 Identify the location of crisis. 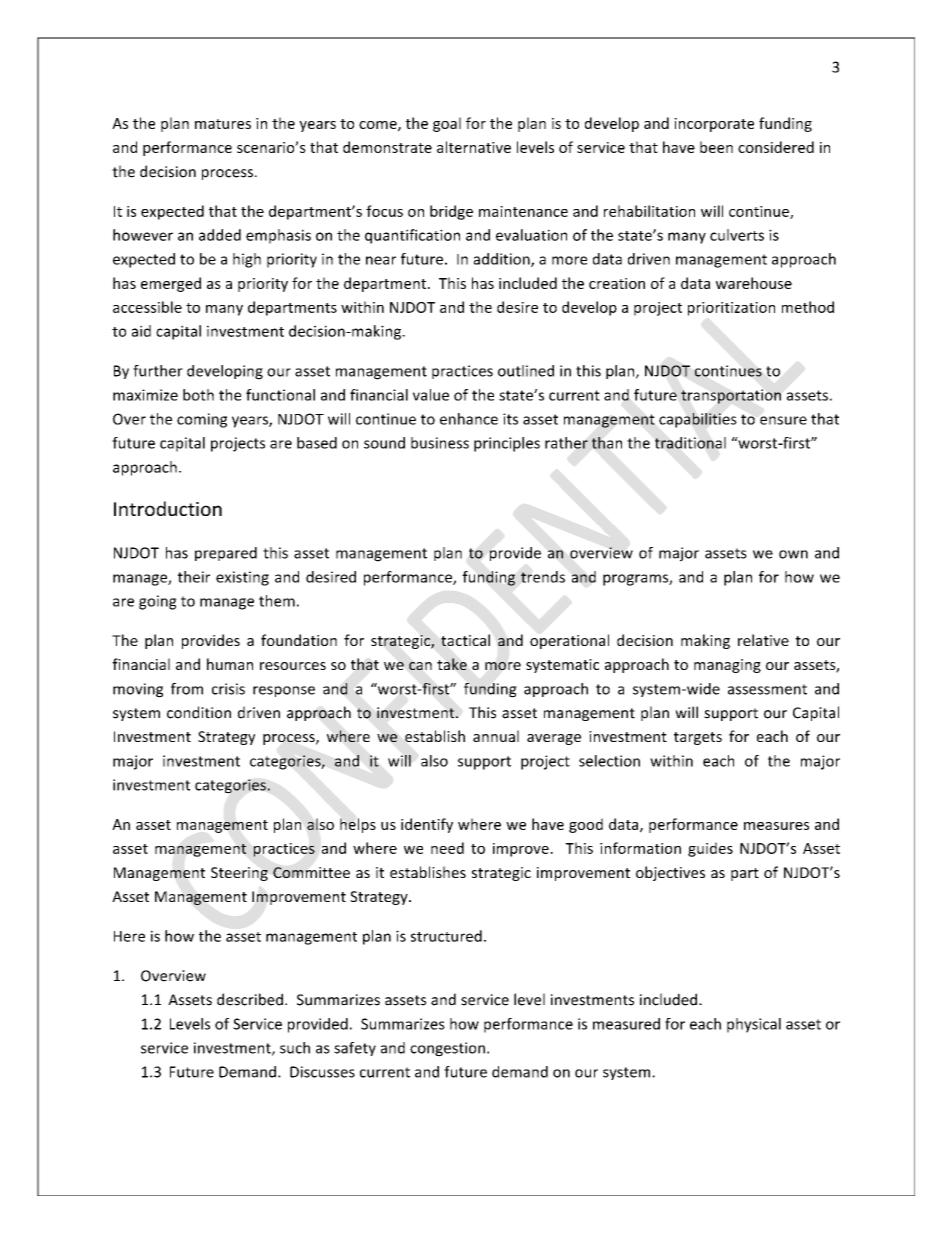
(228, 689).
